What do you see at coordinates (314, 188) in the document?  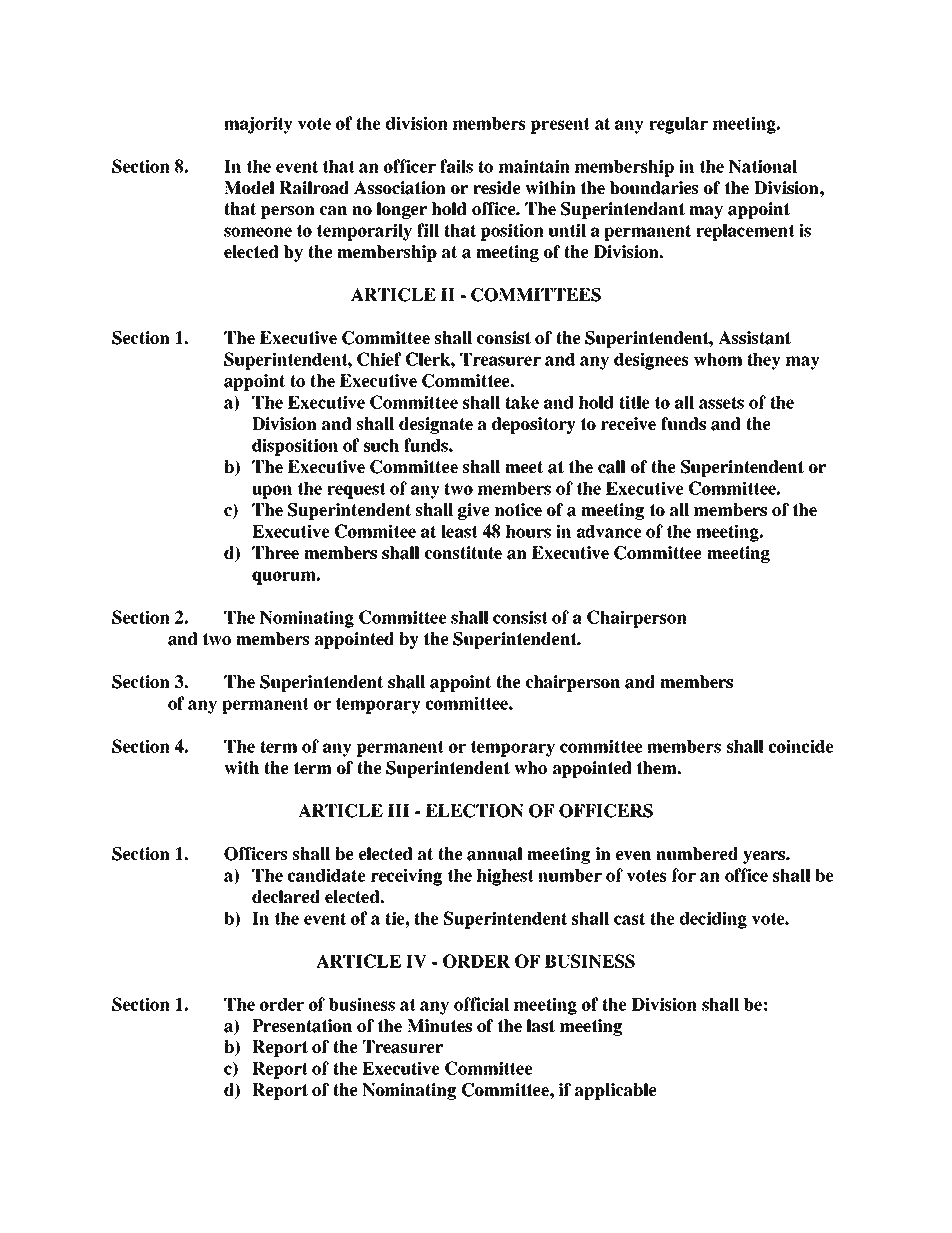 I see `Railroad` at bounding box center [314, 188].
